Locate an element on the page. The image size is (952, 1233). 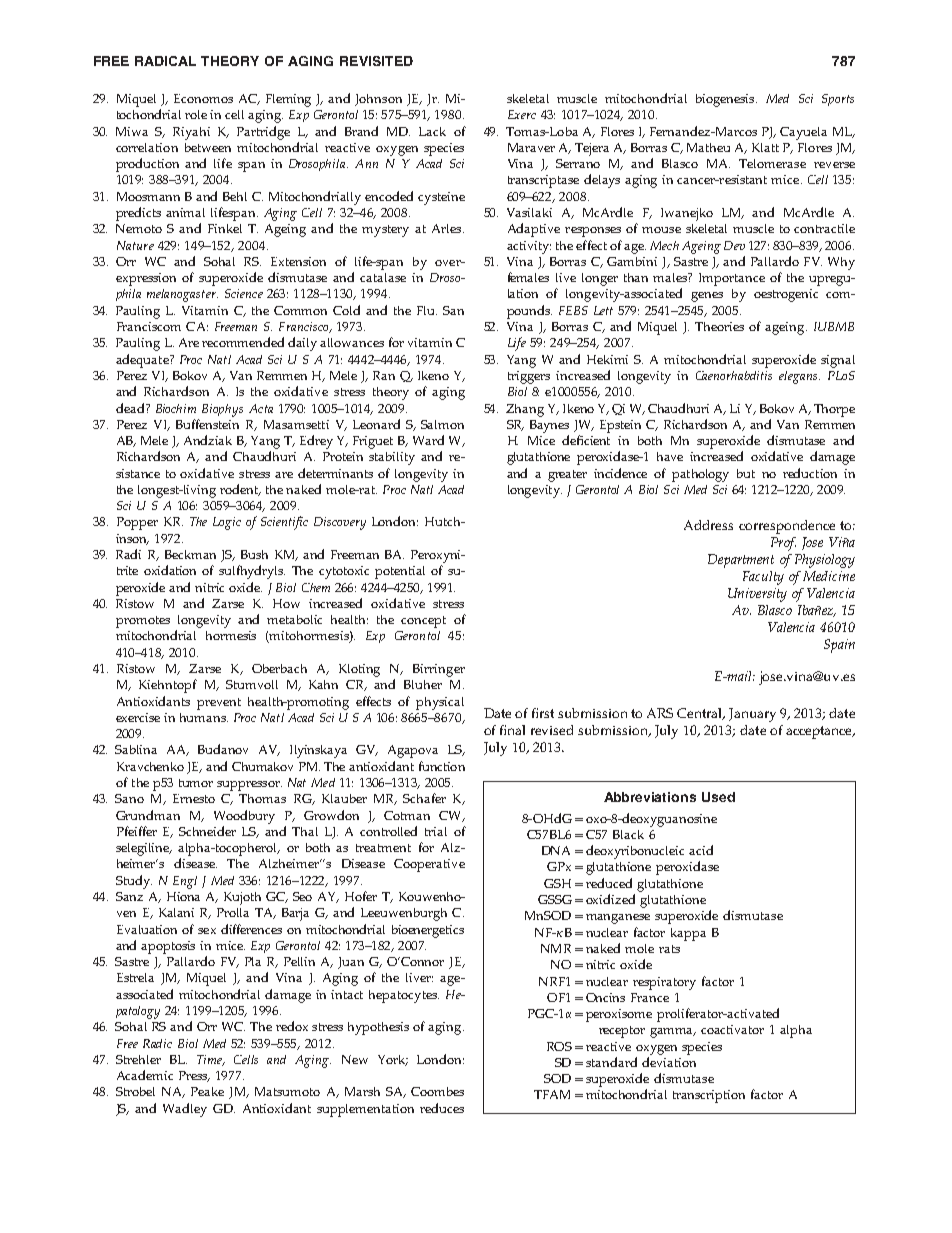
Johnson is located at coordinates (378, 100).
